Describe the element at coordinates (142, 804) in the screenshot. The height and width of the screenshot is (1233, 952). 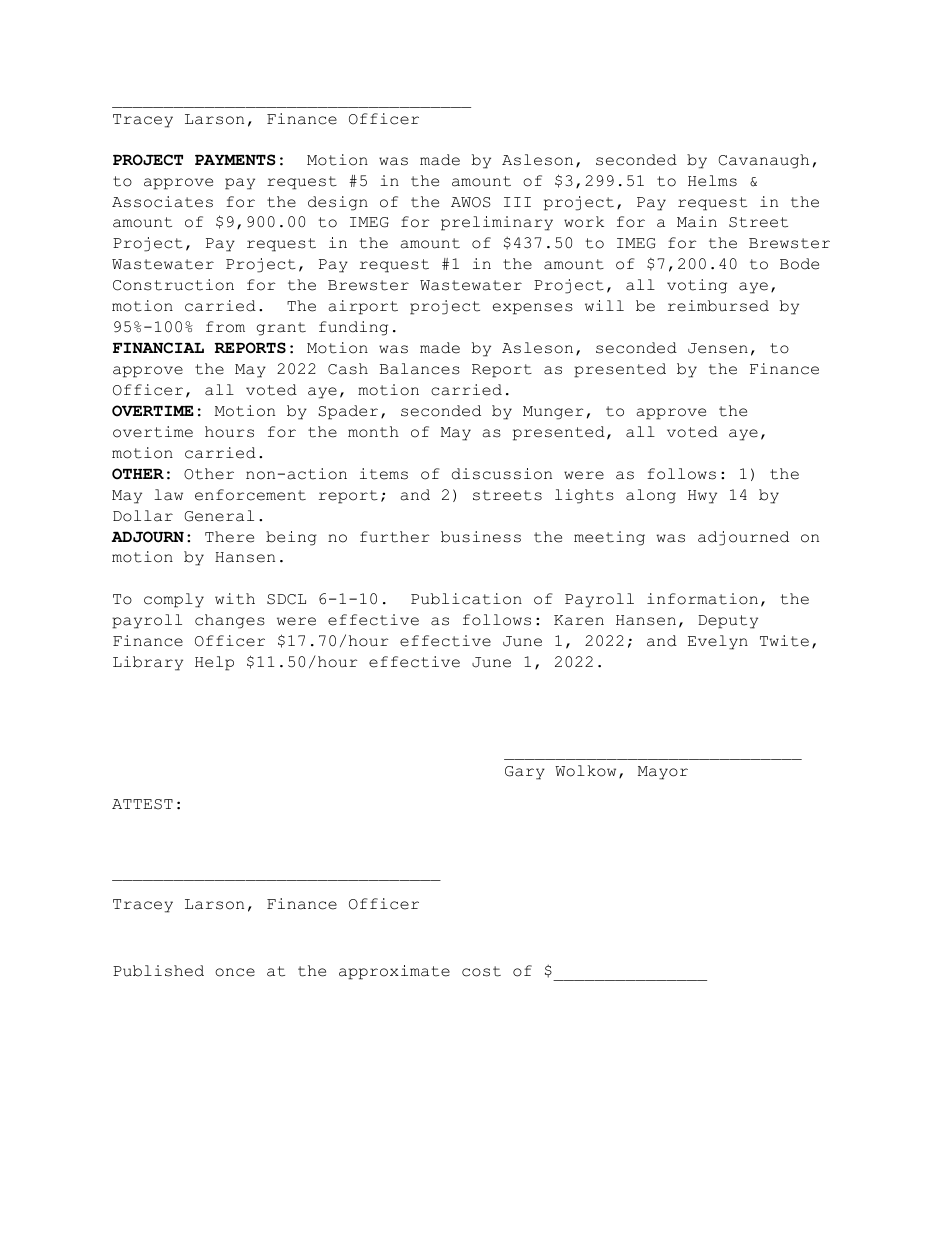
I see `ATTEST` at that location.
